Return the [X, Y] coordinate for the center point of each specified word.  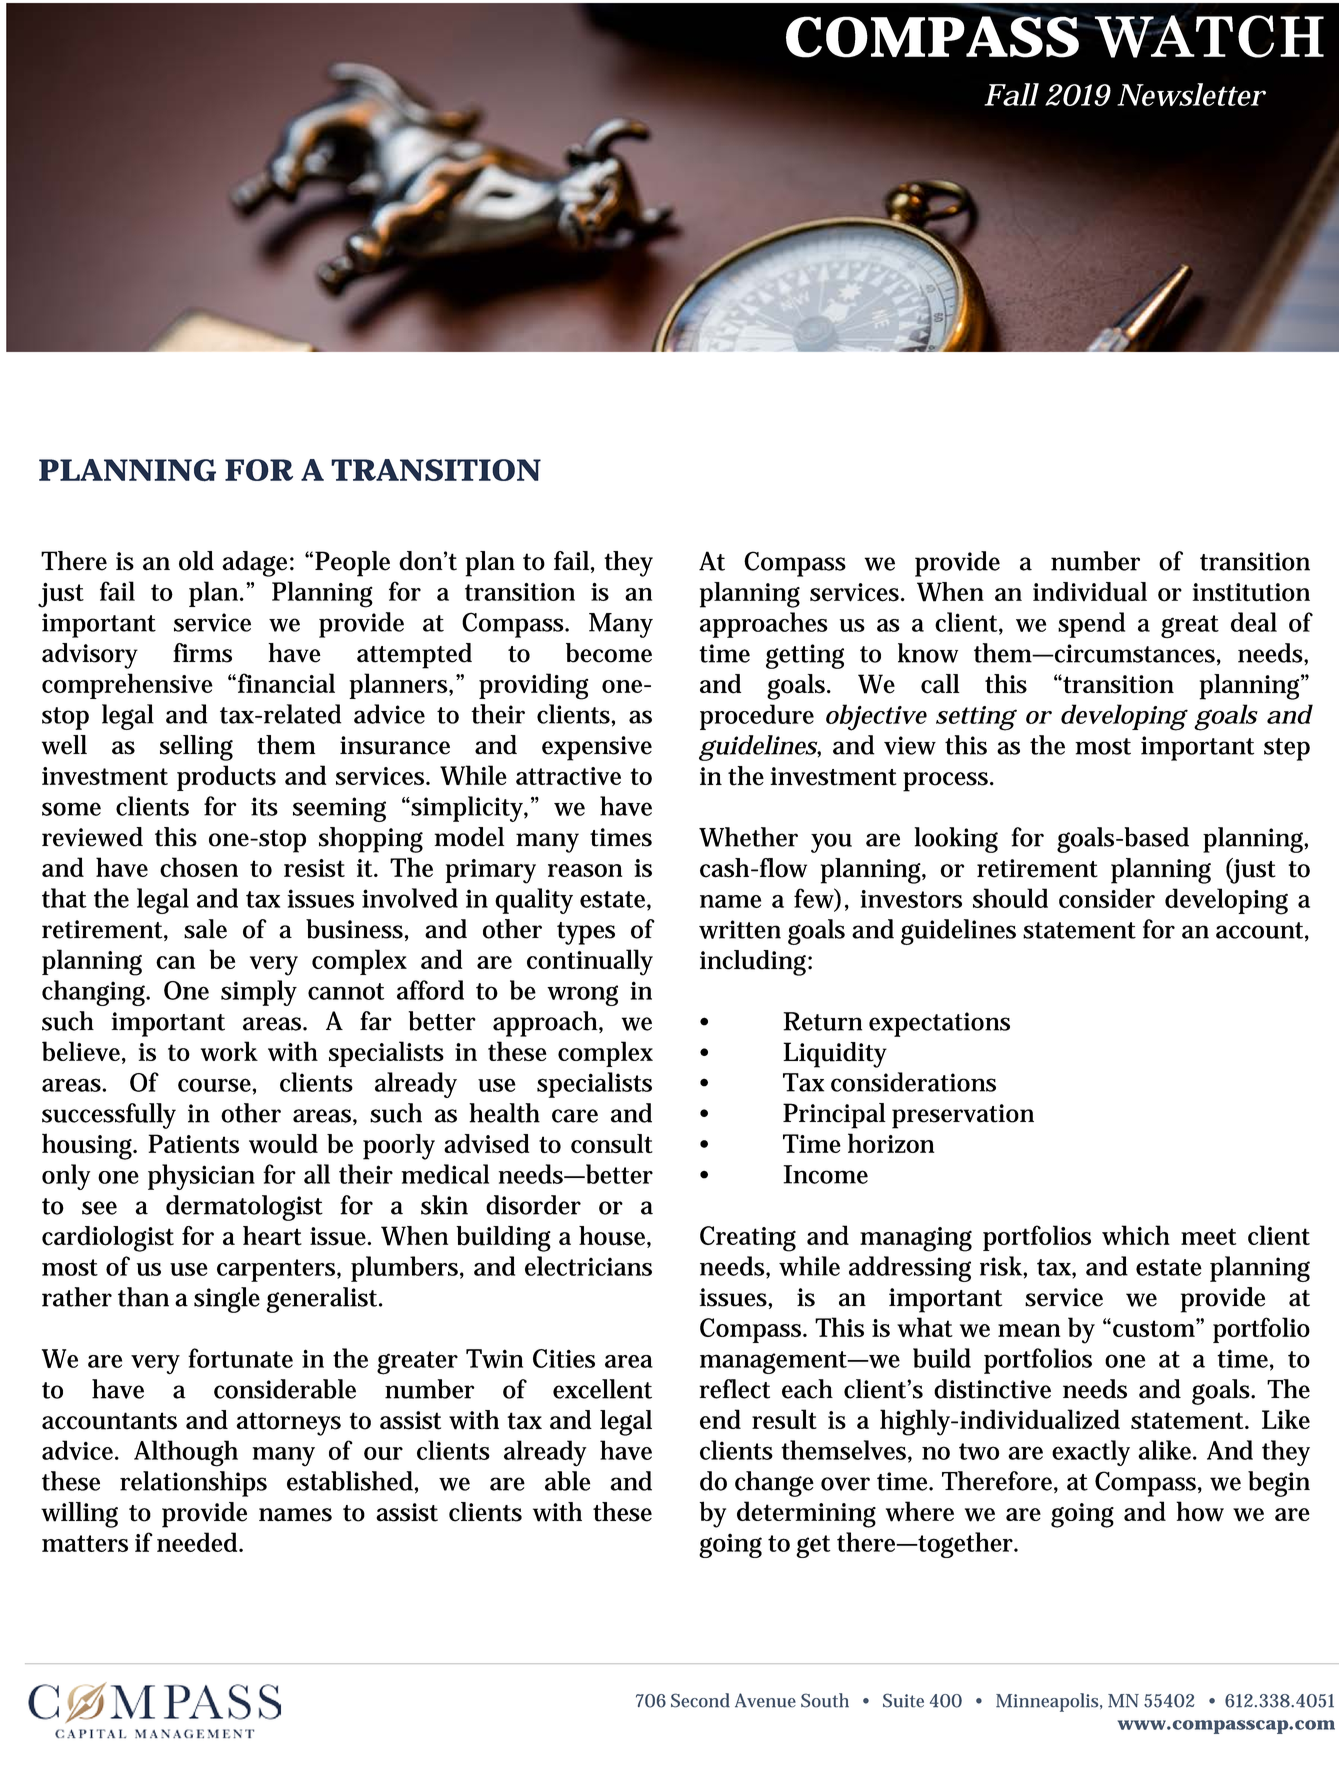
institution [1251, 592]
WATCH [1208, 36]
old [196, 561]
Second [700, 1700]
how [1200, 1511]
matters [85, 1543]
